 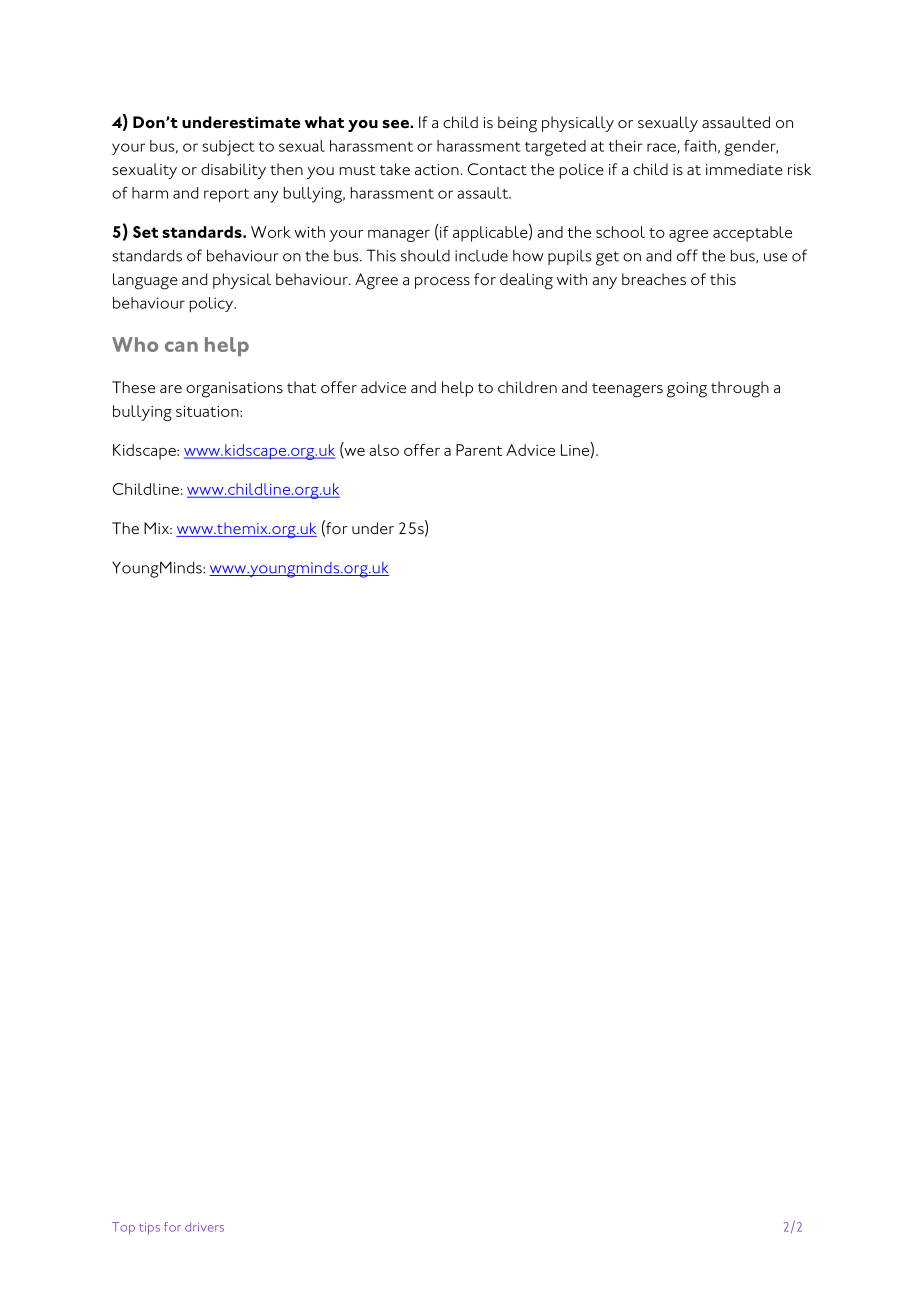 I want to click on drivers, so click(x=204, y=1227).
